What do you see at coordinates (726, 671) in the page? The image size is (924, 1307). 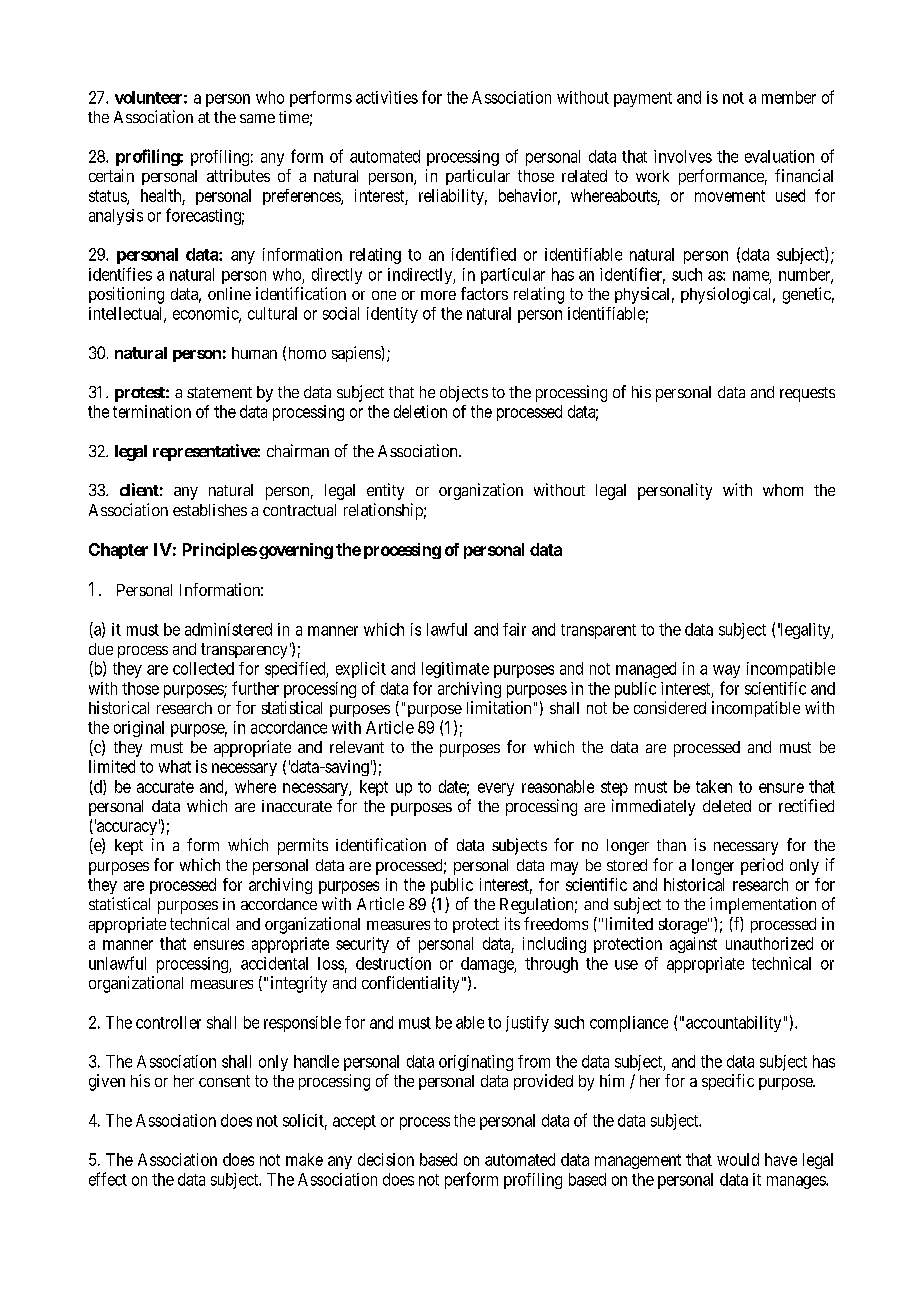 I see `way` at bounding box center [726, 671].
